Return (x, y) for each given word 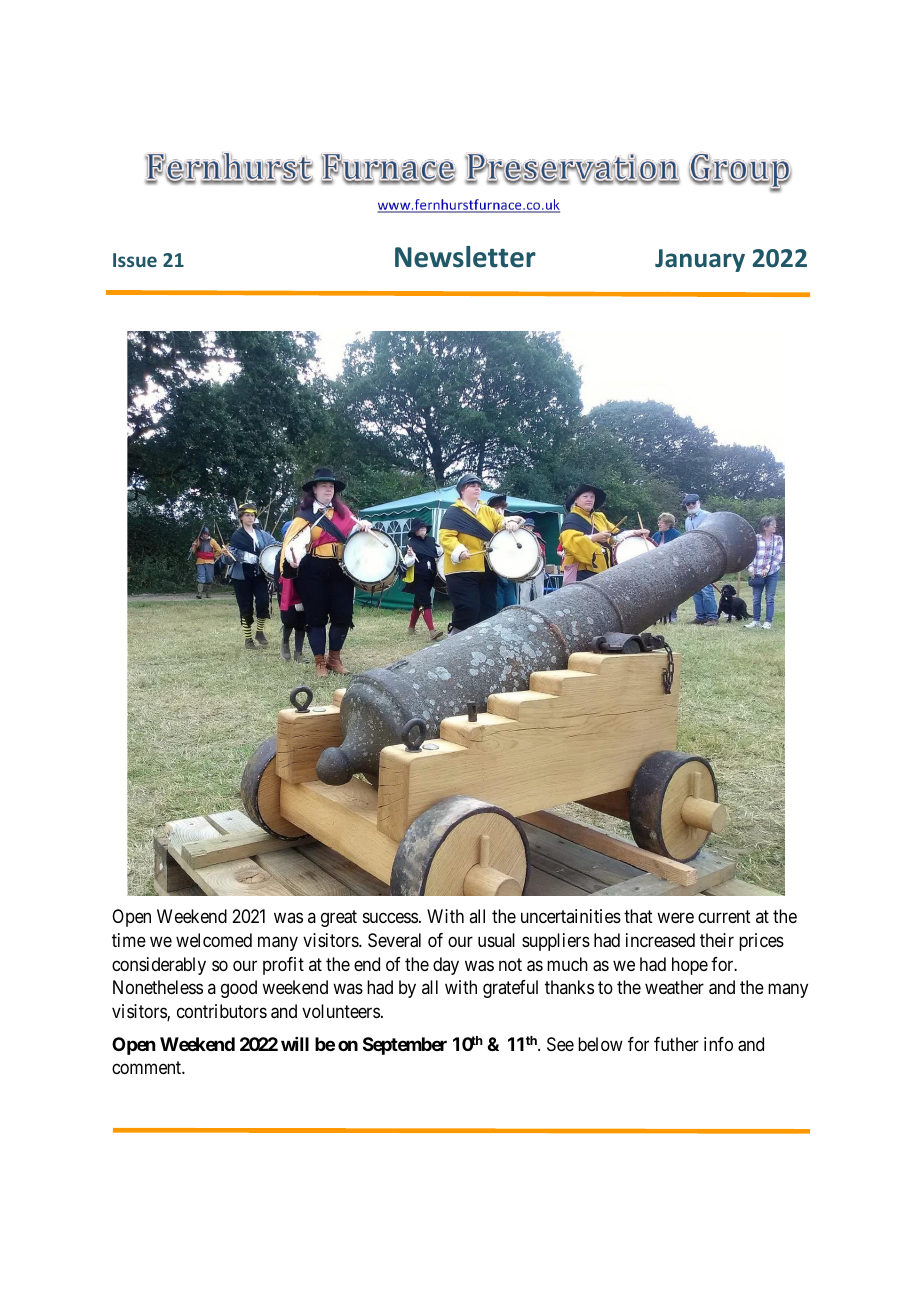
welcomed (214, 940)
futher (676, 1044)
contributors (222, 1011)
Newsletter (465, 257)
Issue (135, 260)
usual (496, 940)
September (405, 1046)
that (638, 916)
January (700, 260)
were (675, 918)
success (390, 918)
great (339, 919)
